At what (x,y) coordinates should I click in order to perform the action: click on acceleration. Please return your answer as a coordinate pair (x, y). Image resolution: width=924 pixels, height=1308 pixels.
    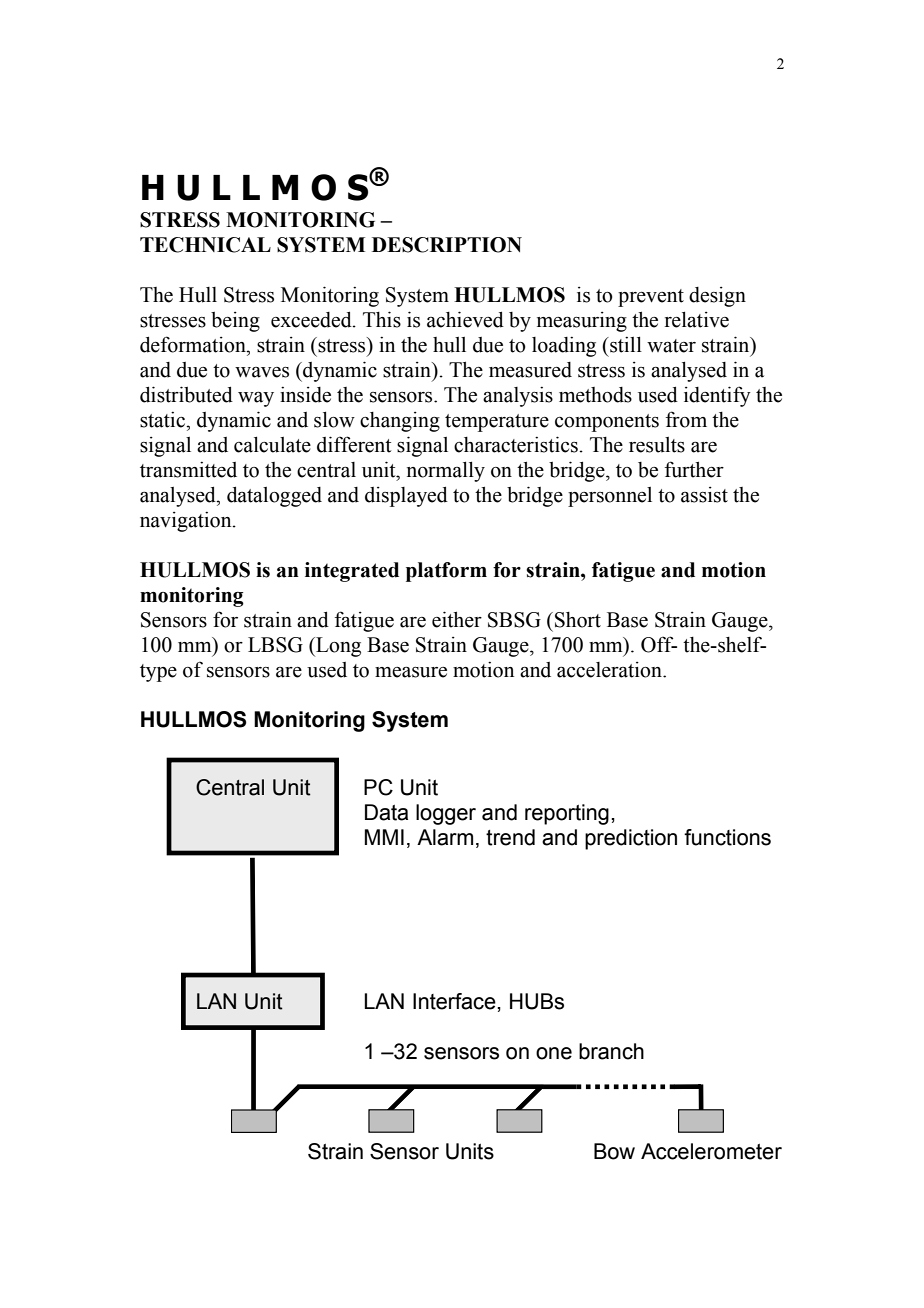
    Looking at the image, I should click on (610, 670).
